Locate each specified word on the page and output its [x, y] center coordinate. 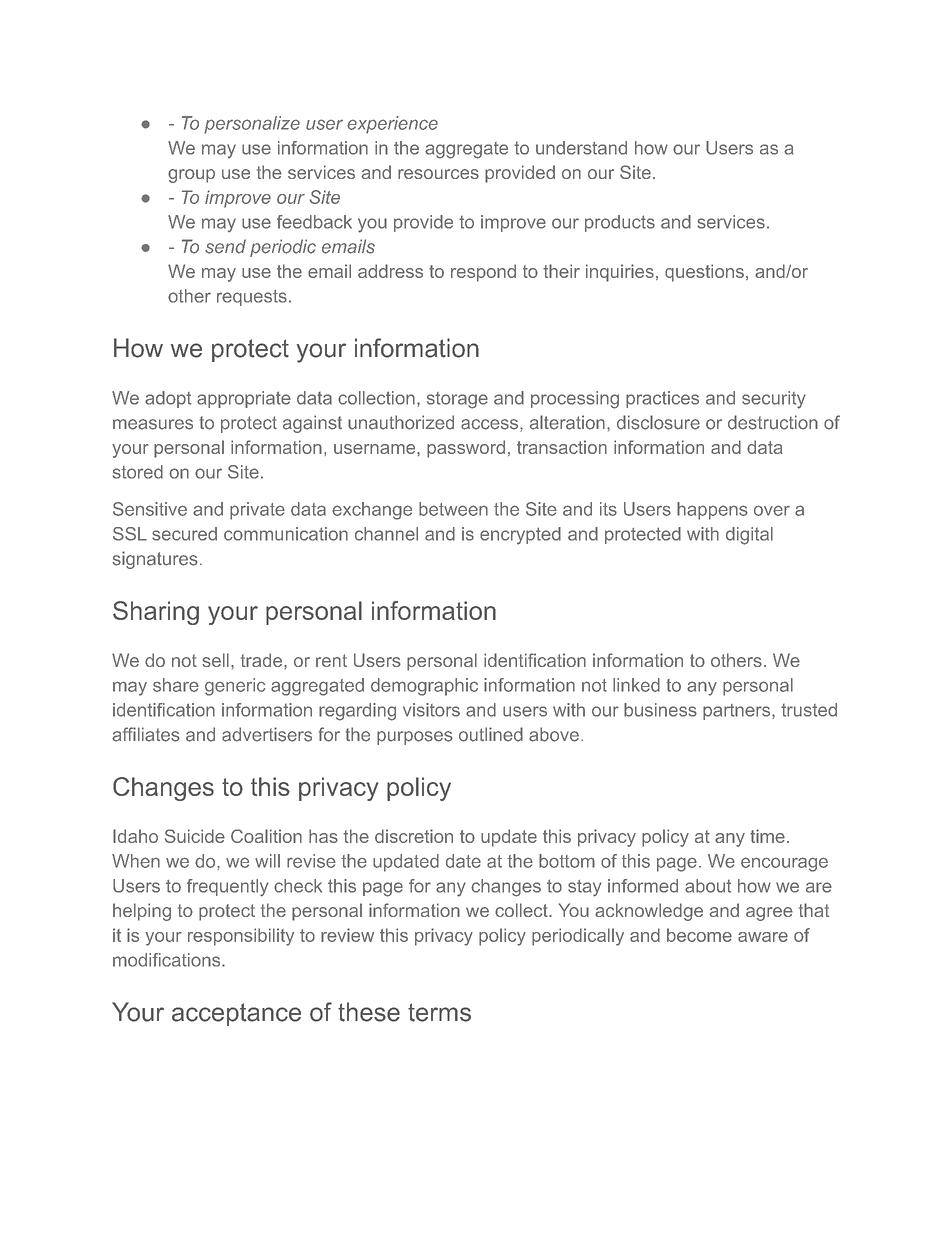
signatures [155, 560]
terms [439, 1012]
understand [581, 148]
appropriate [244, 399]
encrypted [520, 536]
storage [457, 400]
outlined [491, 734]
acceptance [236, 1014]
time [767, 836]
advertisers [267, 734]
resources [438, 174]
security [774, 400]
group [191, 176]
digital [749, 536]
